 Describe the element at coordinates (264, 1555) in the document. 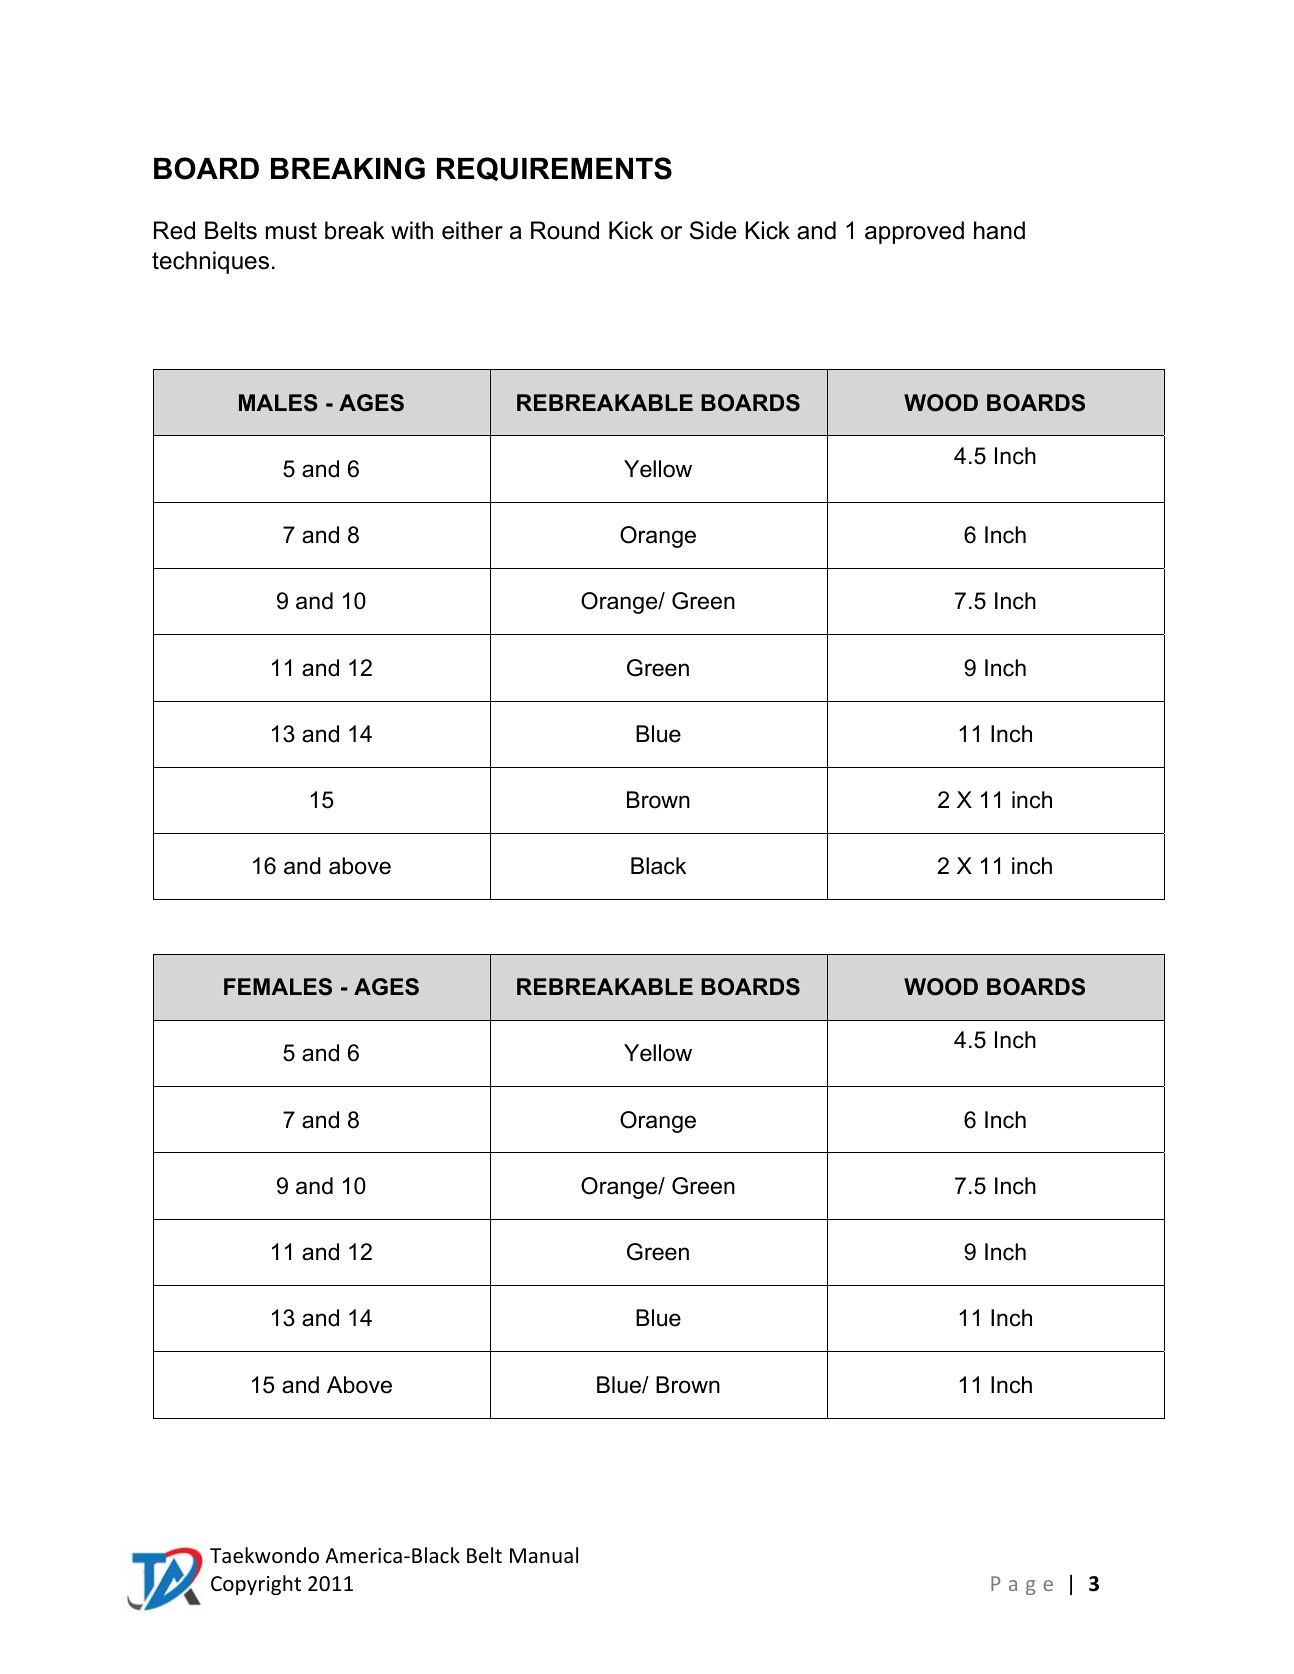

I see `Taekwondo` at that location.
